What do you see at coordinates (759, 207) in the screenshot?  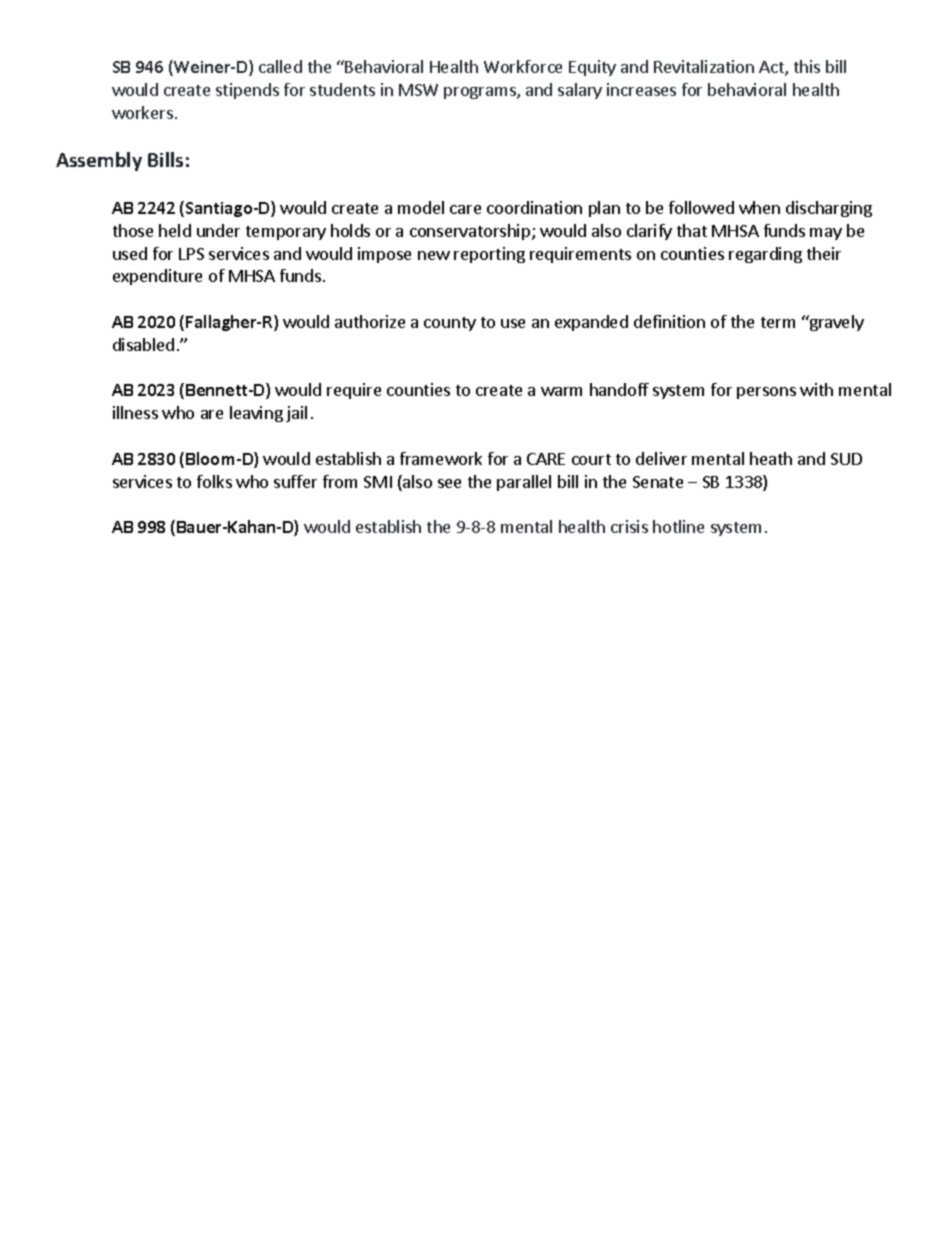 I see `when` at bounding box center [759, 207].
